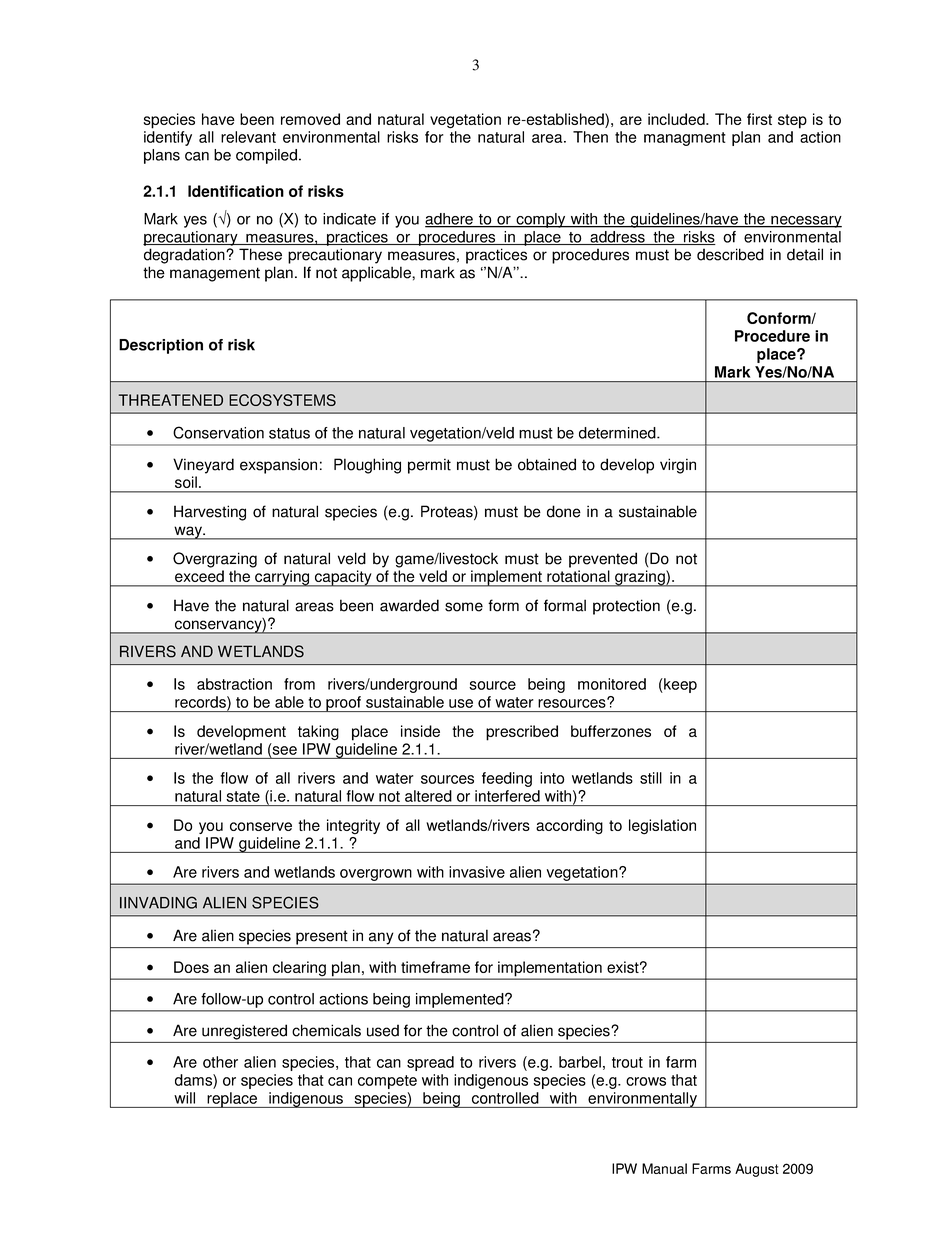  What do you see at coordinates (685, 139) in the document?
I see `managment` at bounding box center [685, 139].
